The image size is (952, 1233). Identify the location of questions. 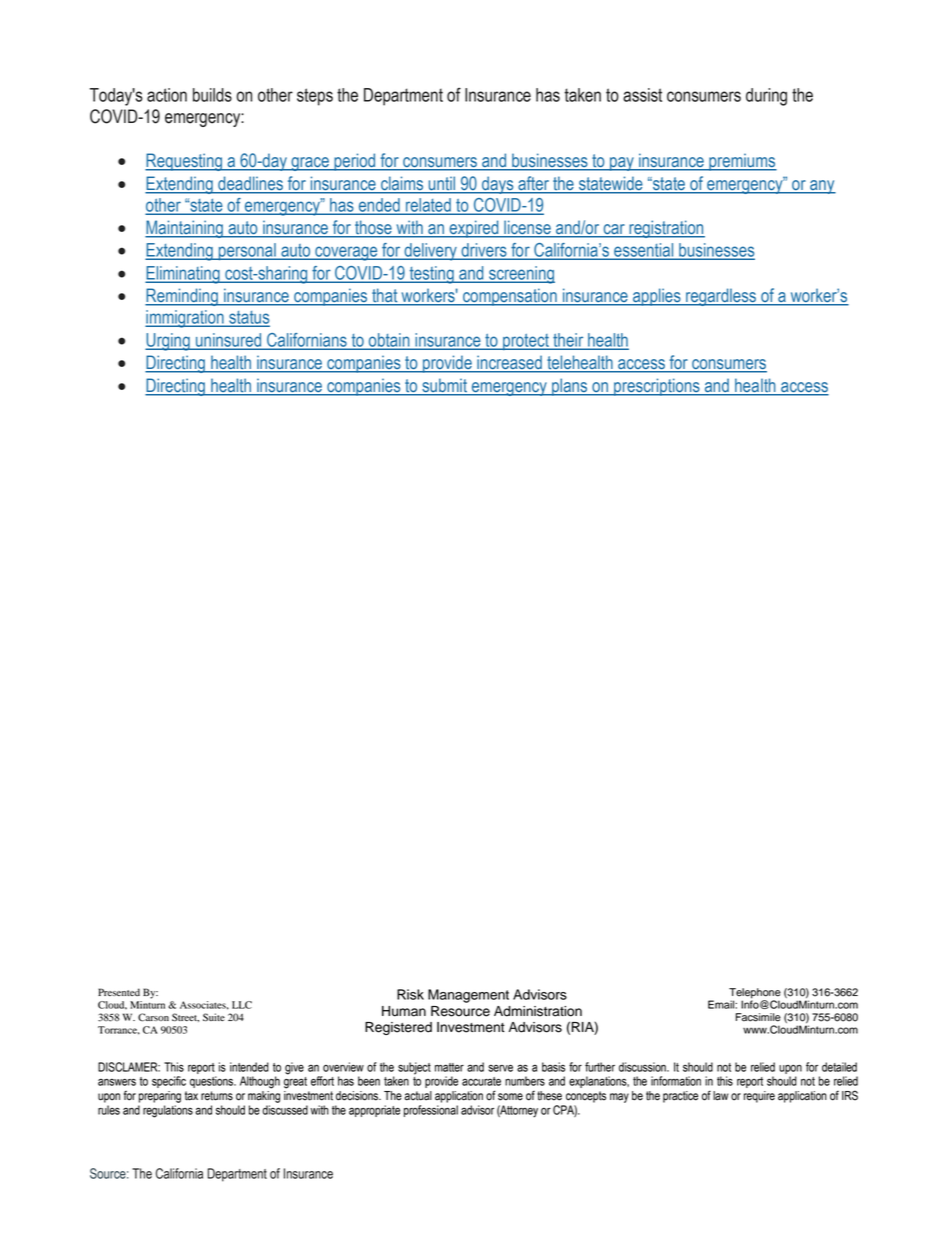
(213, 1082).
